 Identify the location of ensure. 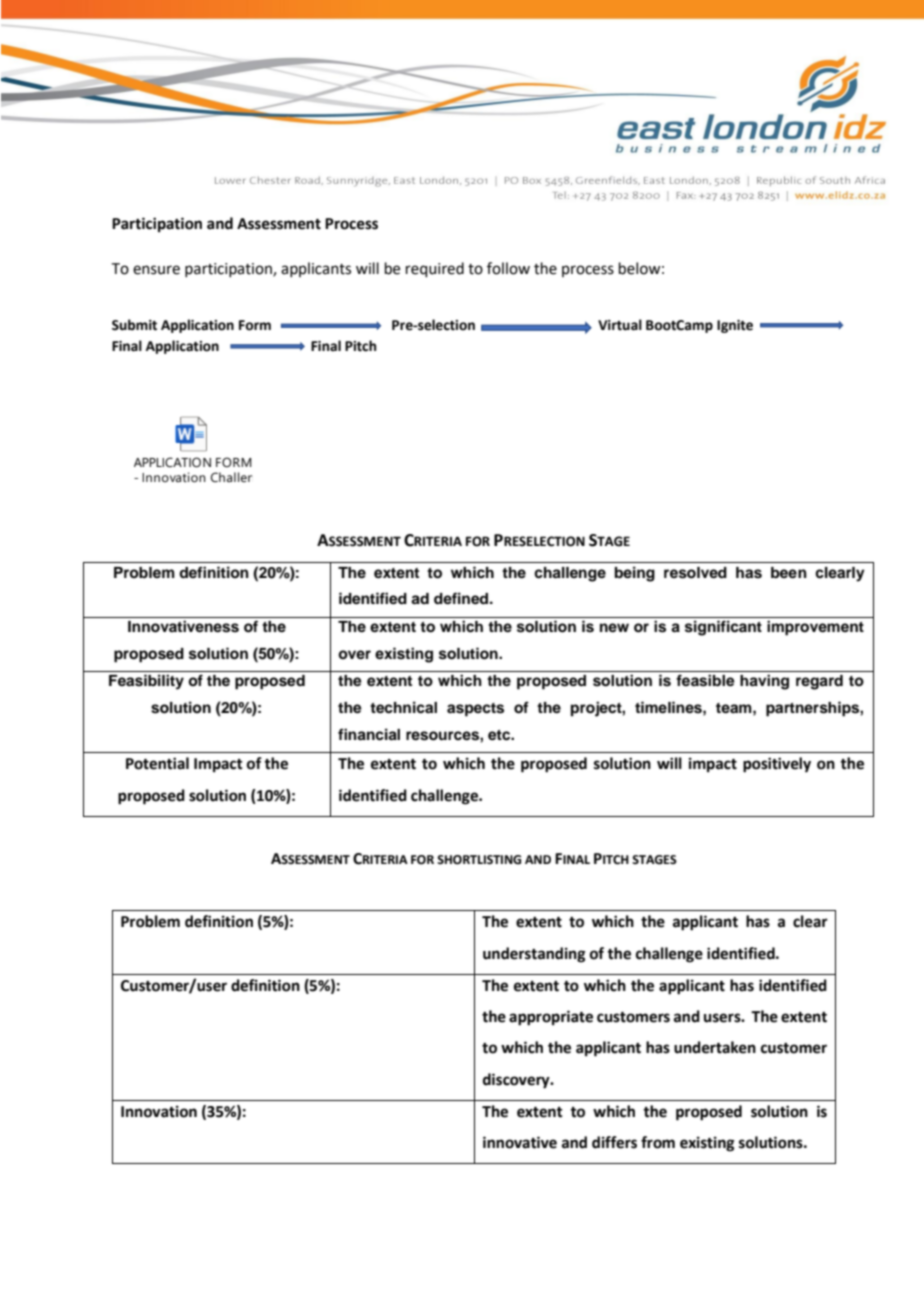
(156, 270).
